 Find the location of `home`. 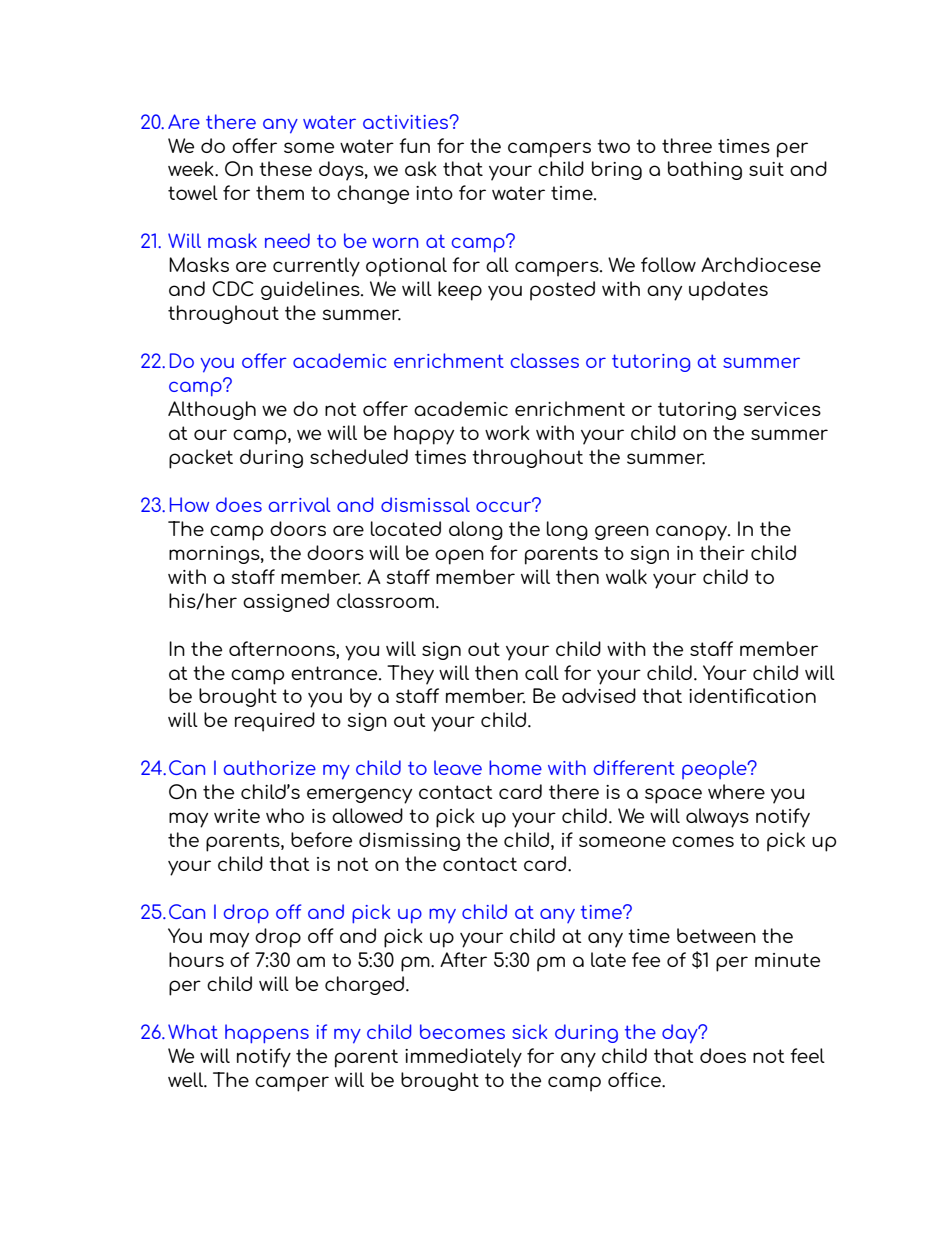

home is located at coordinates (515, 767).
